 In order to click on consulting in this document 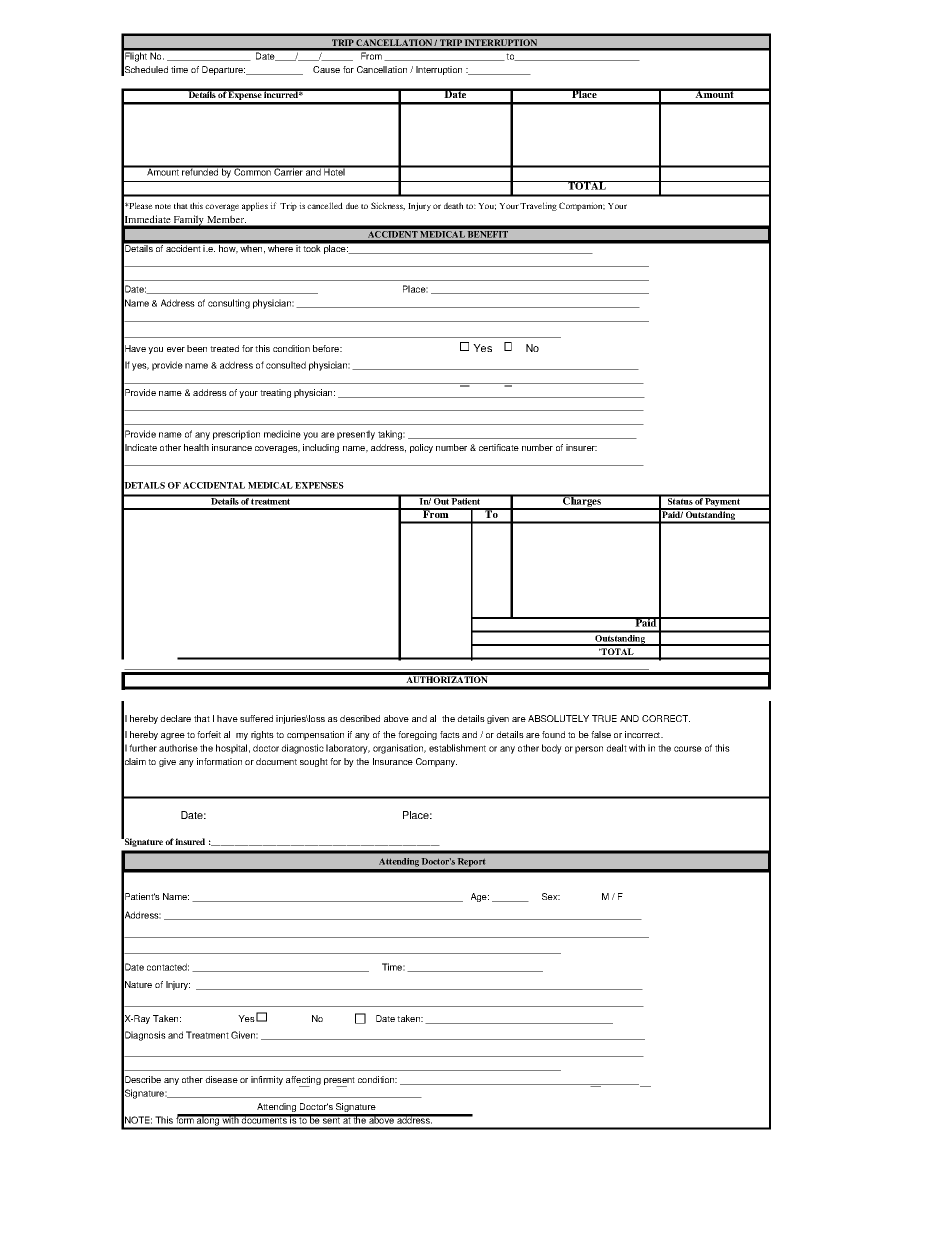, I will do `click(229, 304)`.
